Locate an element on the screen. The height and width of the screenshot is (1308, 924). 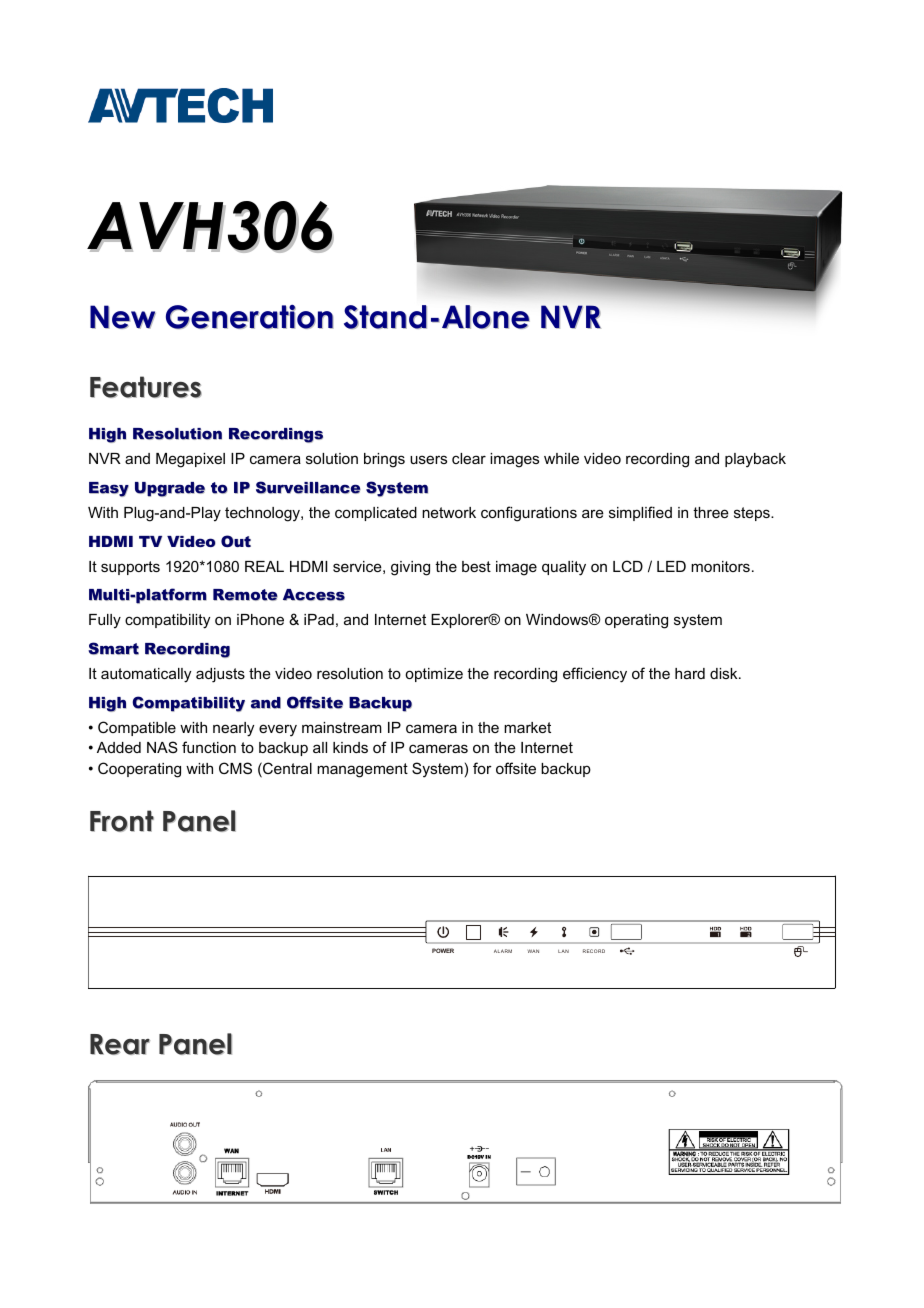
three is located at coordinates (711, 512).
